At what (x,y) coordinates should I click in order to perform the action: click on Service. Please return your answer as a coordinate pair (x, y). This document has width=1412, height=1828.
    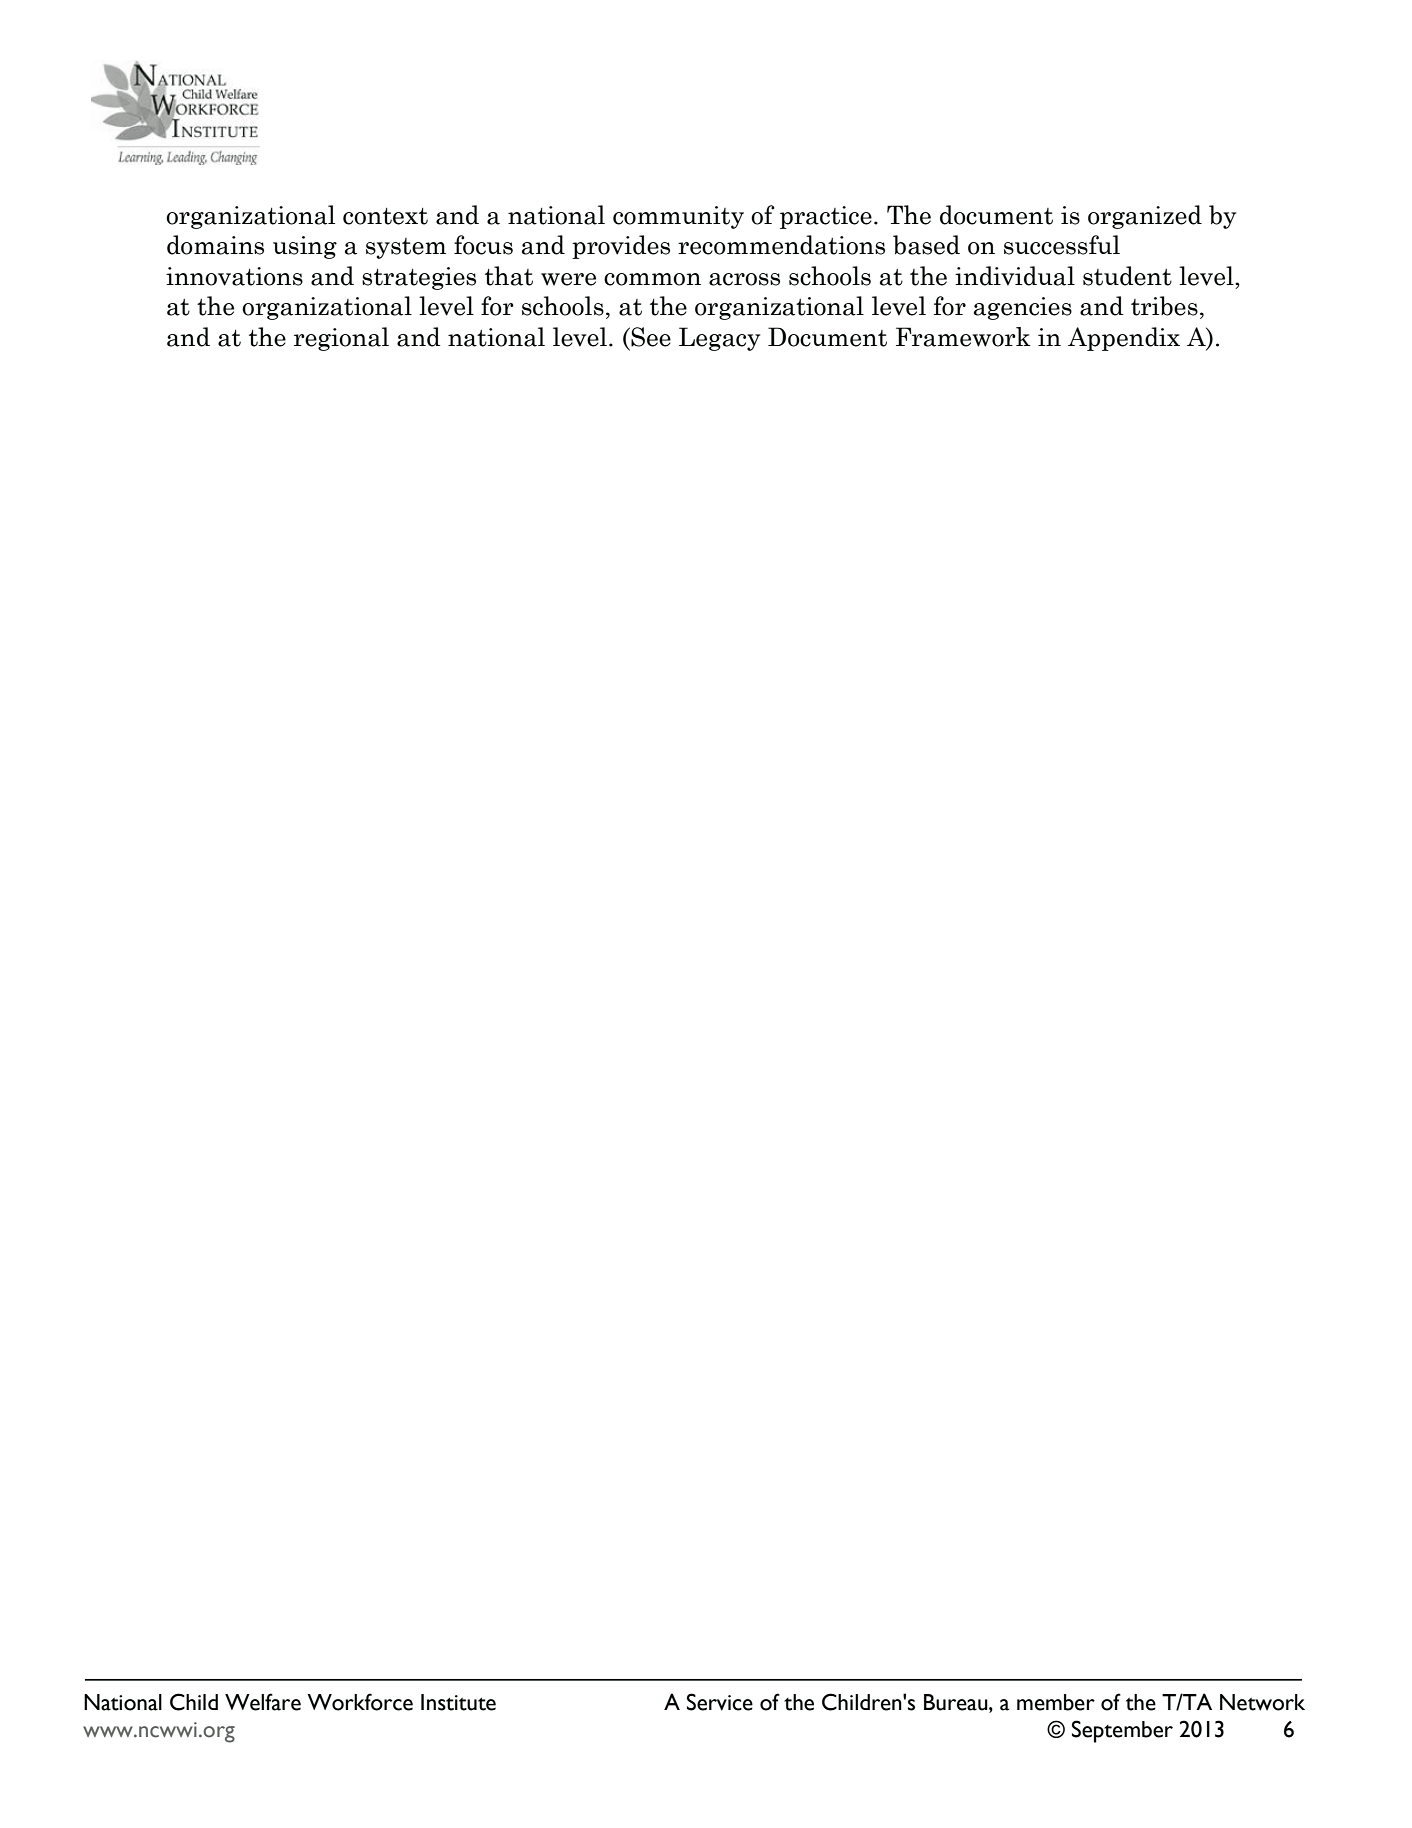
    Looking at the image, I should click on (720, 1702).
